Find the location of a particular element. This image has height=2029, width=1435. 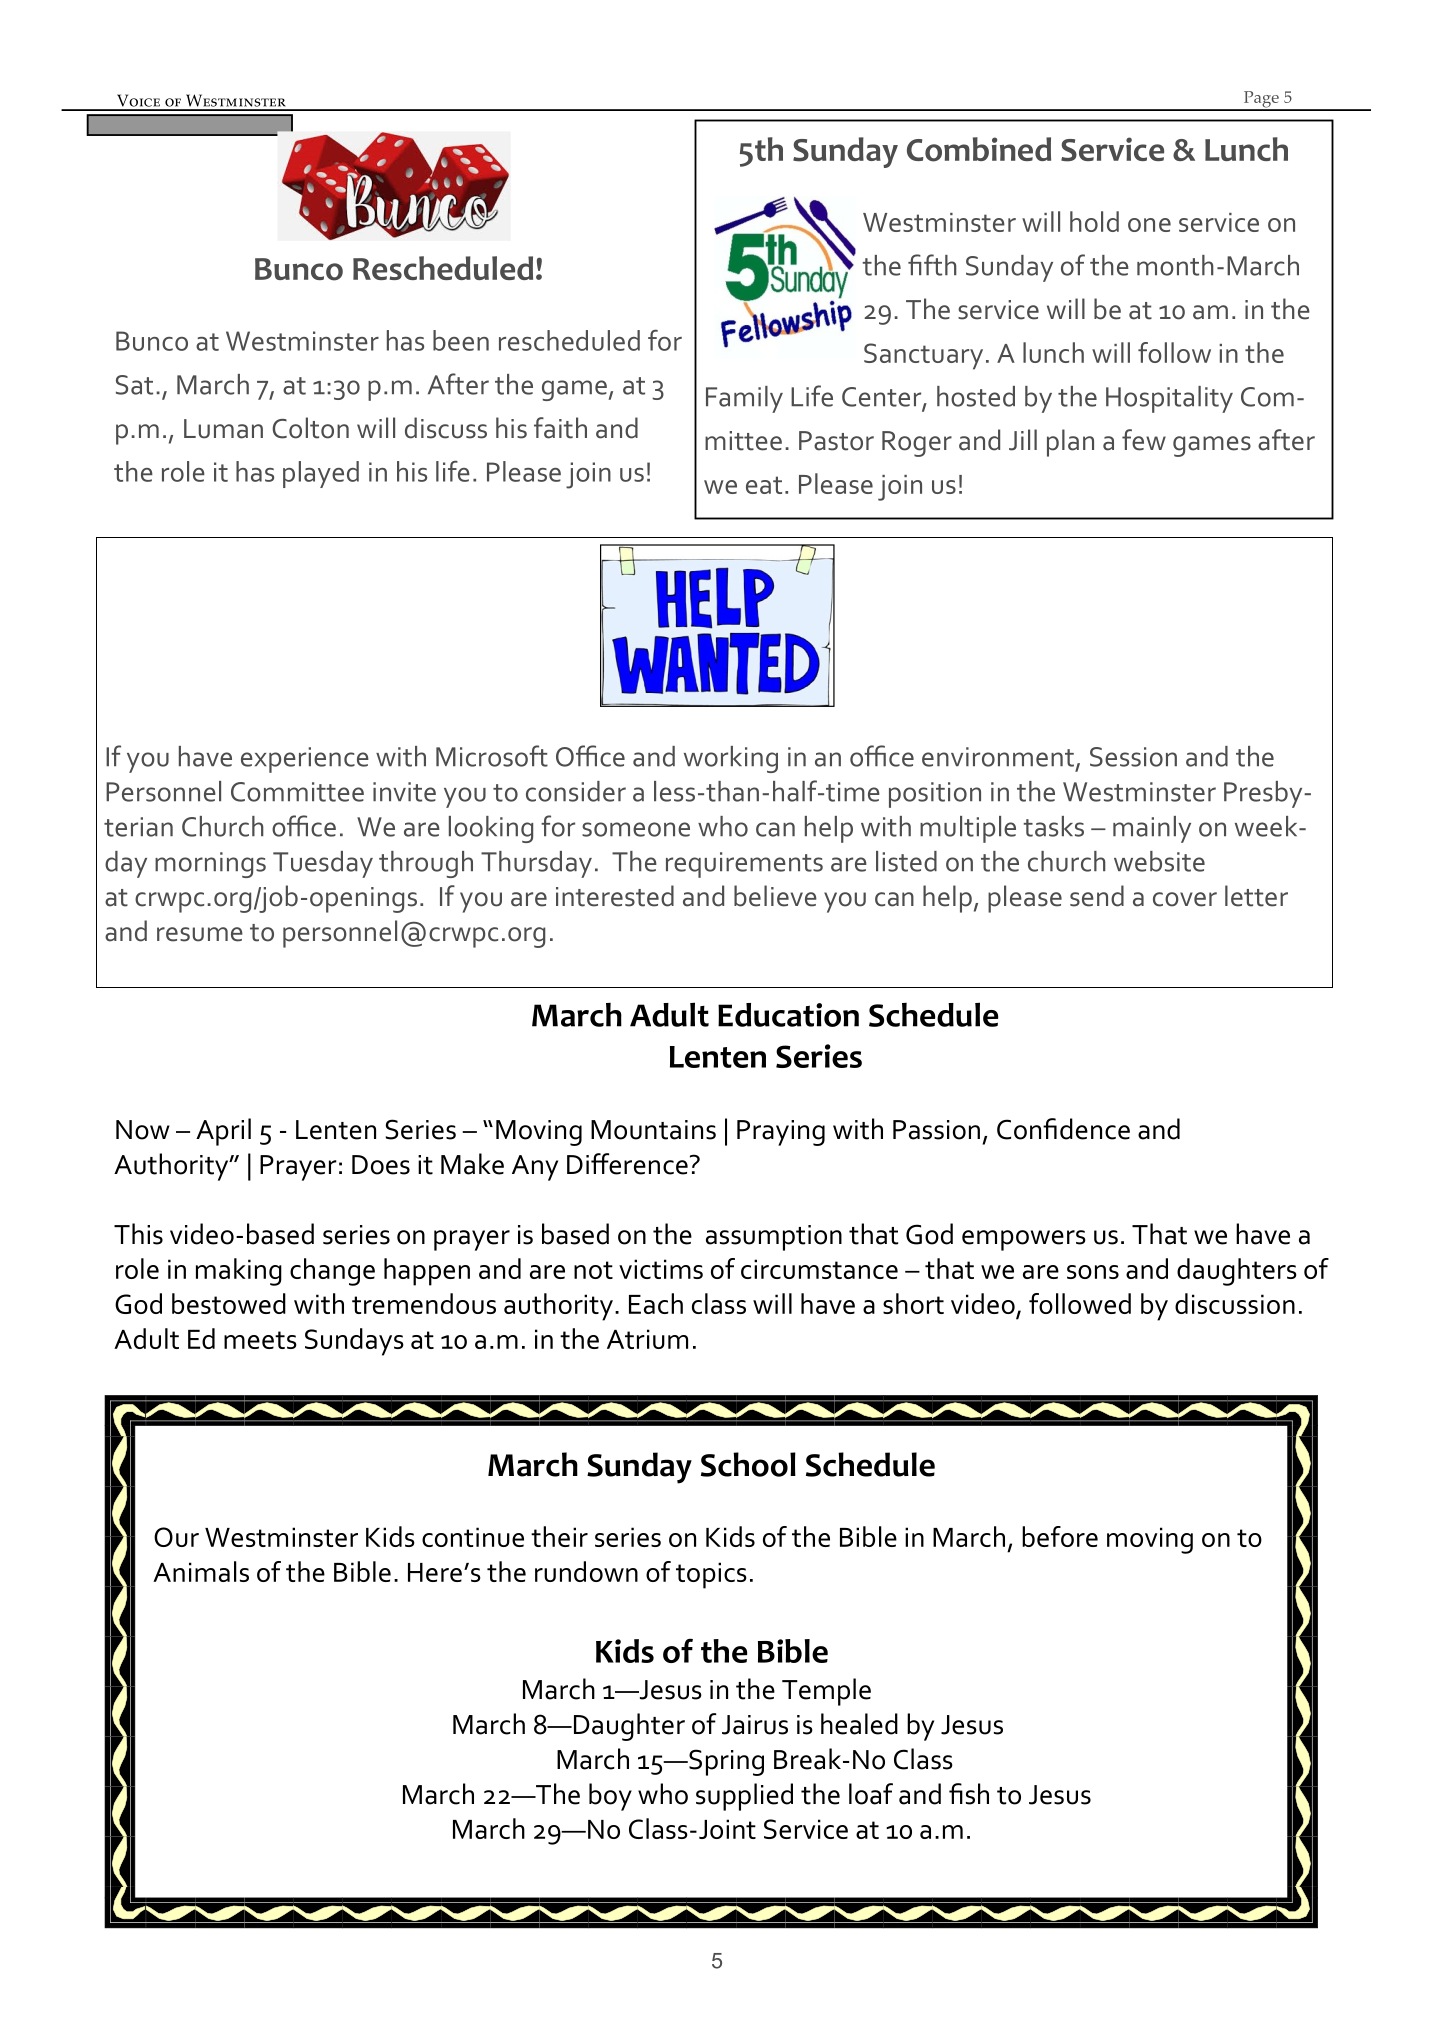

eat is located at coordinates (764, 485).
